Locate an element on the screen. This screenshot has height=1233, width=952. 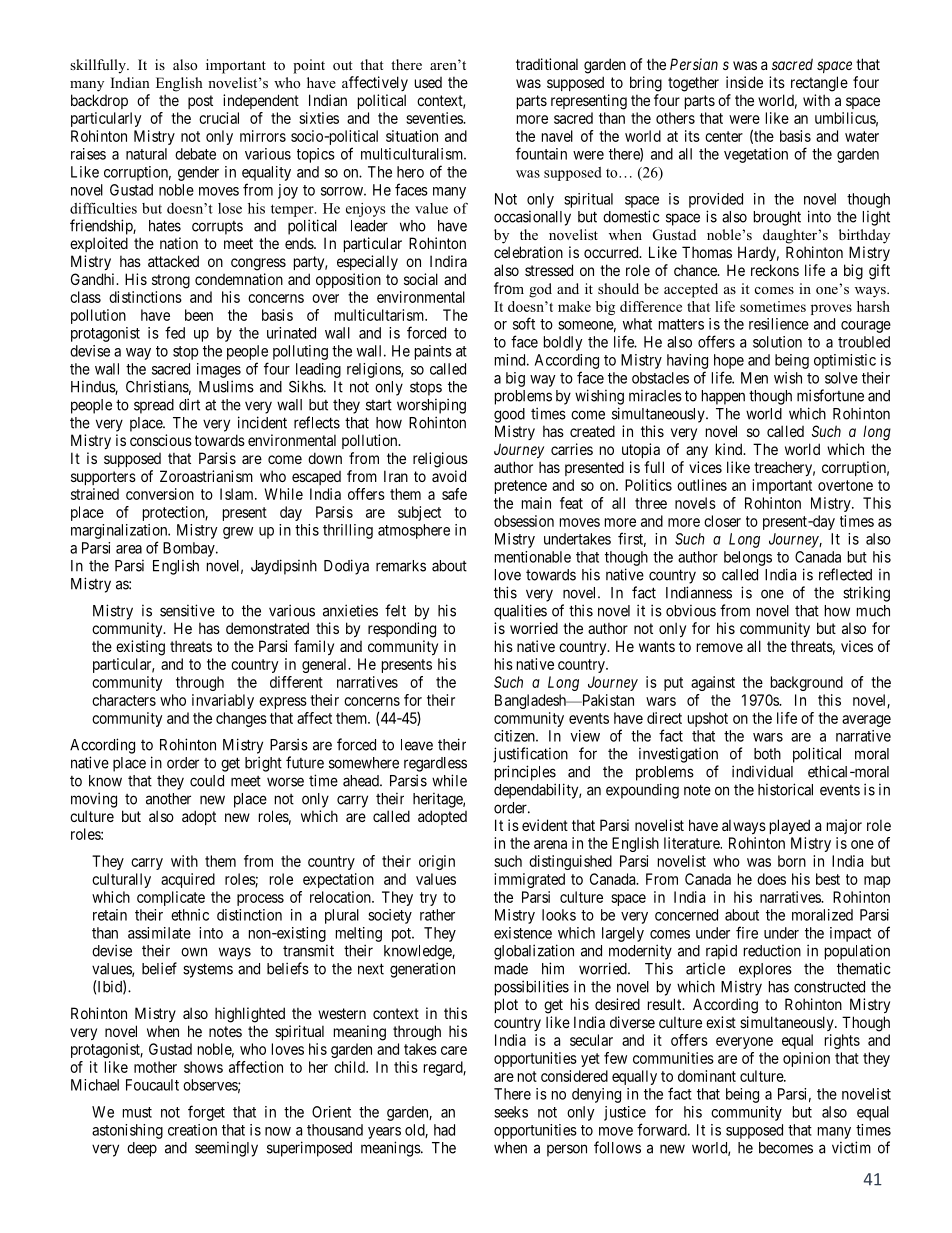
sensitive is located at coordinates (187, 610).
